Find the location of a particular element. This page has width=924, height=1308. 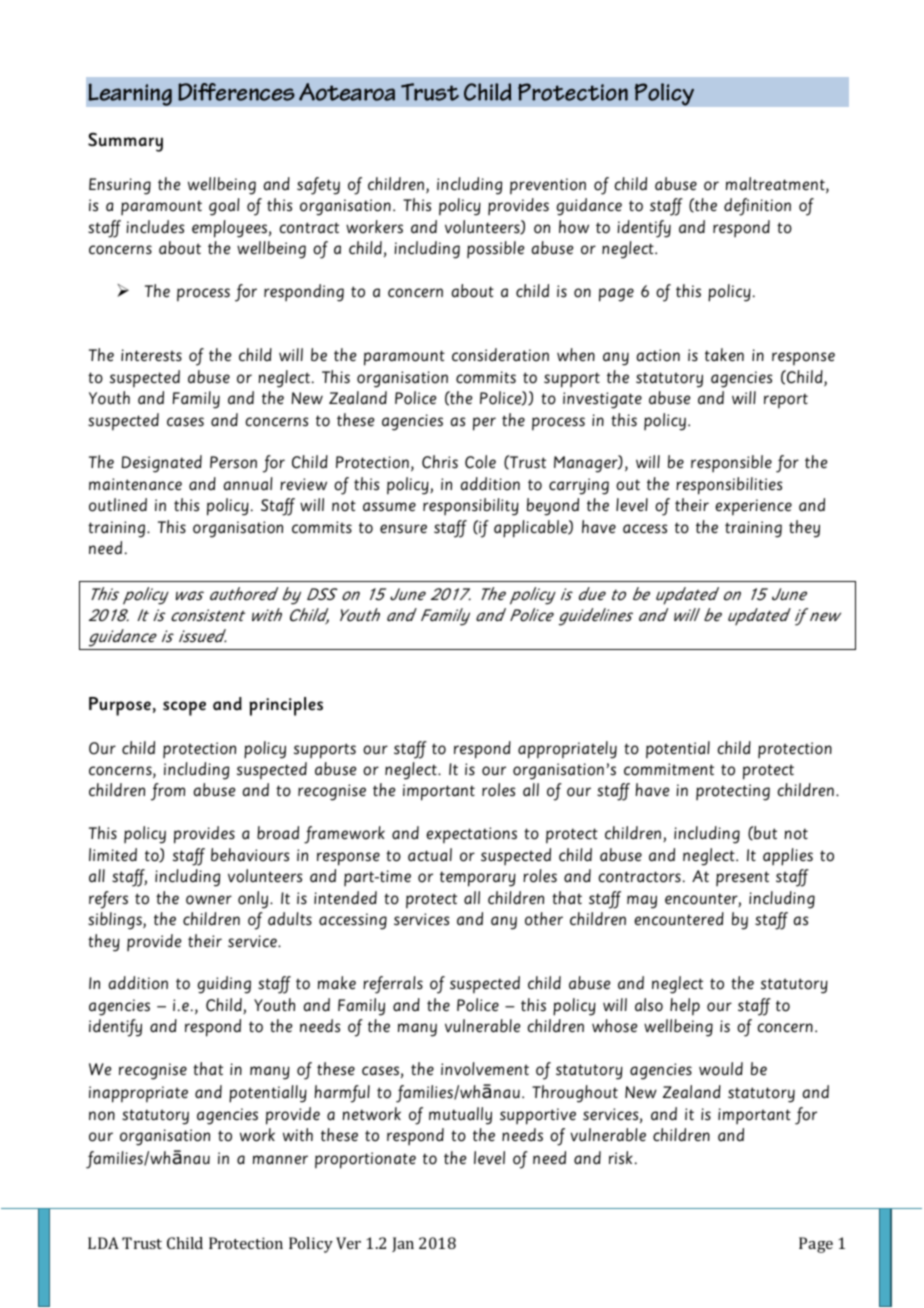

goal is located at coordinates (224, 207).
